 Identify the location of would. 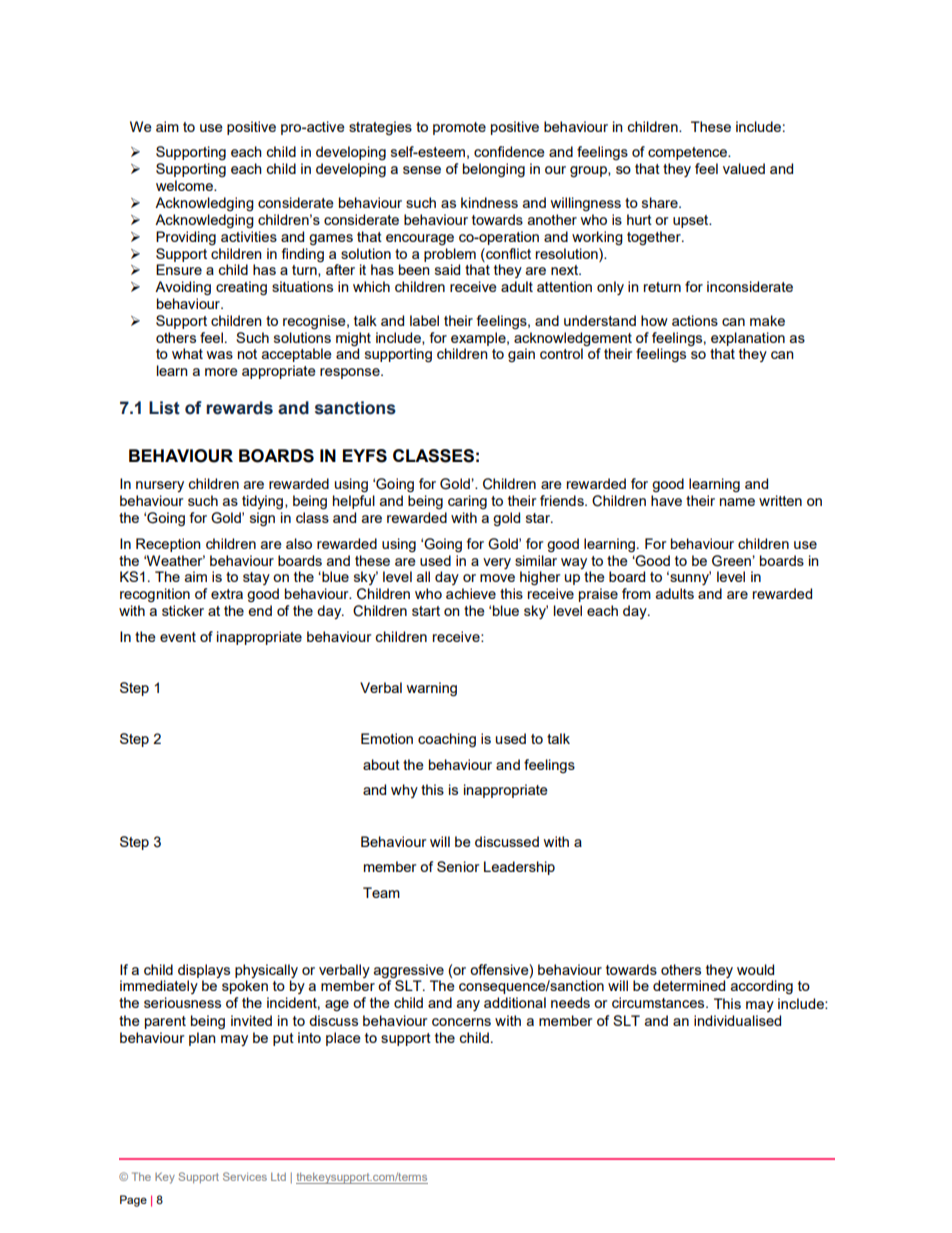
(755, 969).
